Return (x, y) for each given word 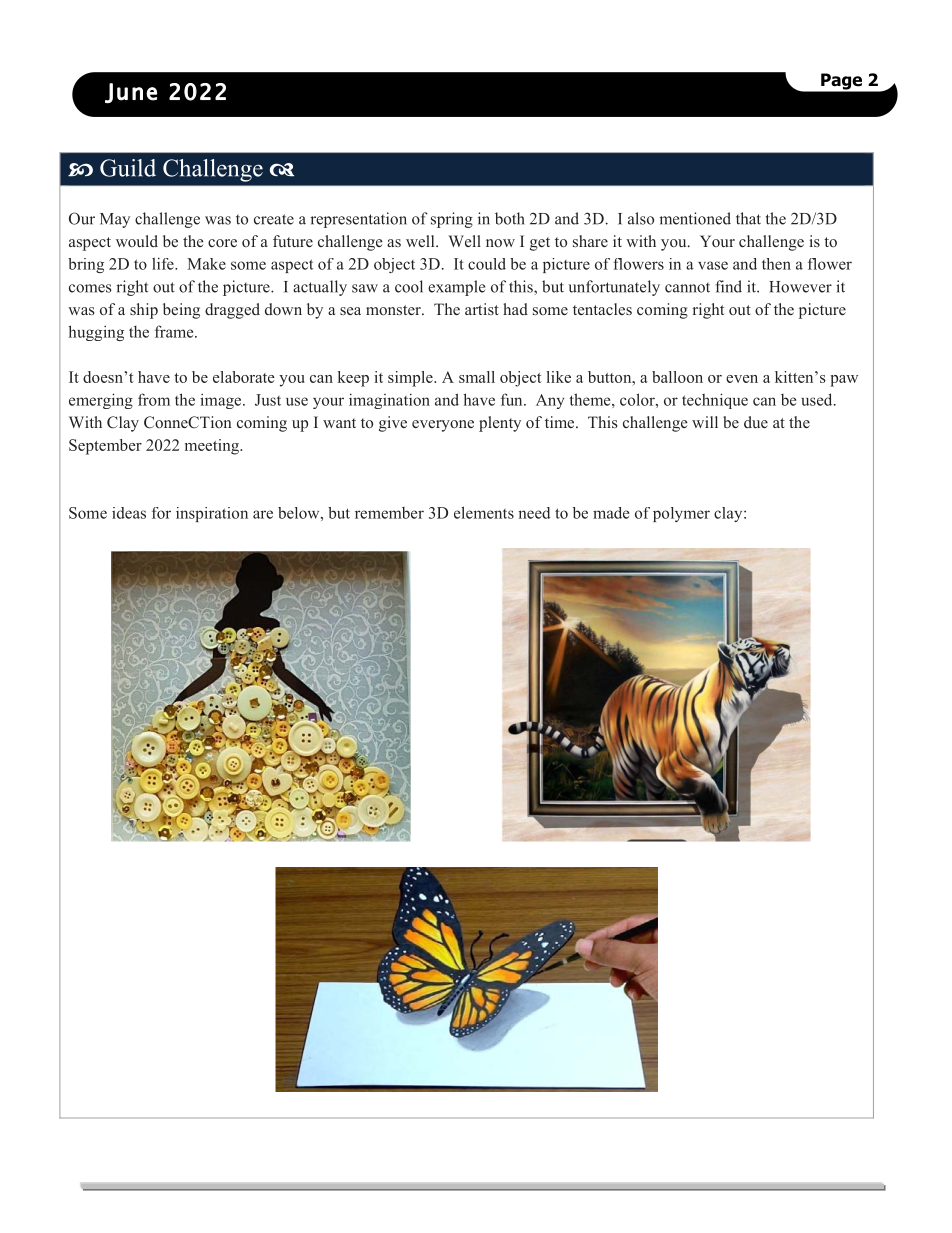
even (742, 379)
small (477, 377)
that (748, 218)
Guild (128, 168)
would (137, 241)
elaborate (244, 377)
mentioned (695, 218)
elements (484, 512)
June (131, 93)
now (500, 243)
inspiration (212, 514)
